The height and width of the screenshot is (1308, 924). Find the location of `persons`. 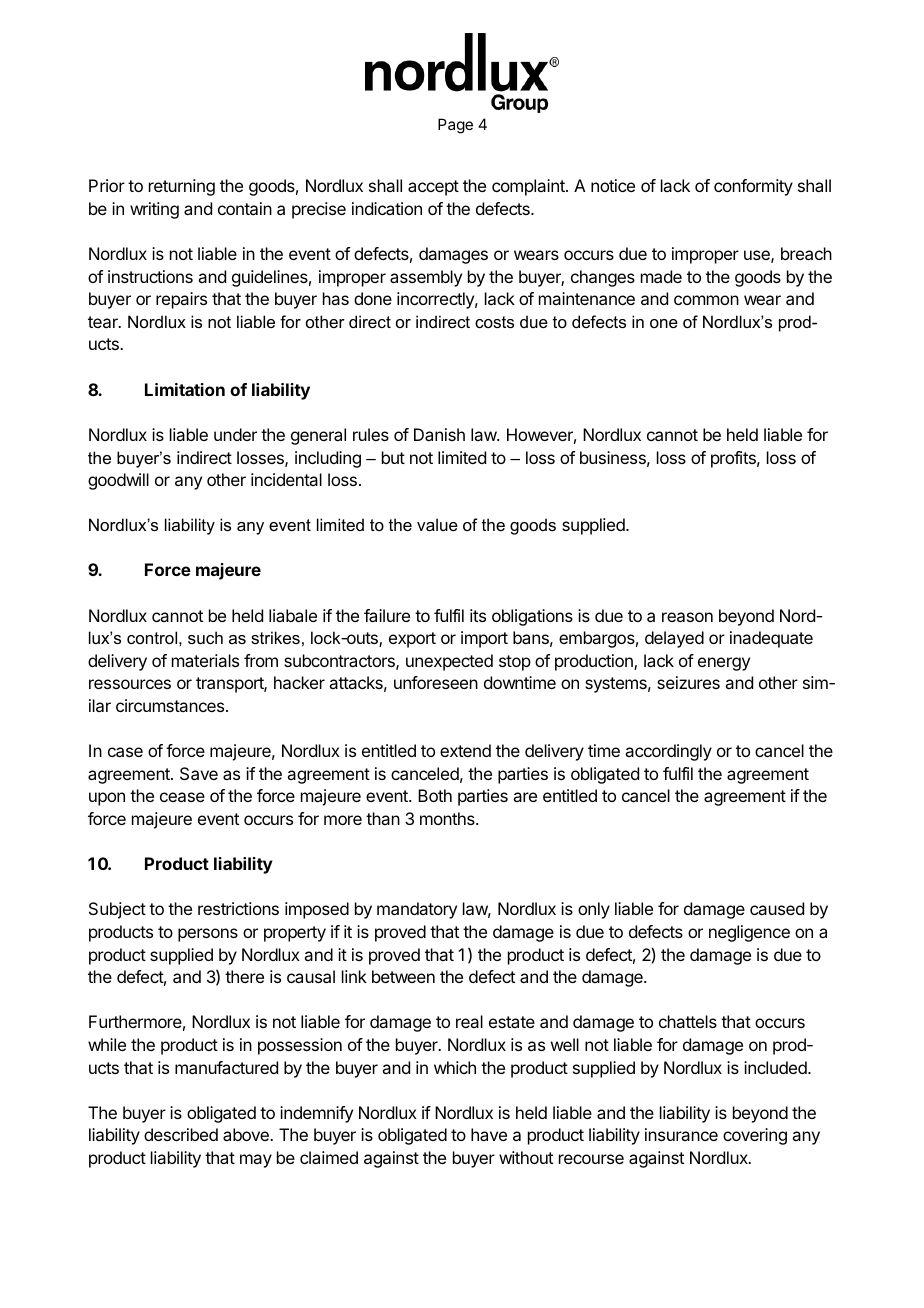

persons is located at coordinates (208, 935).
